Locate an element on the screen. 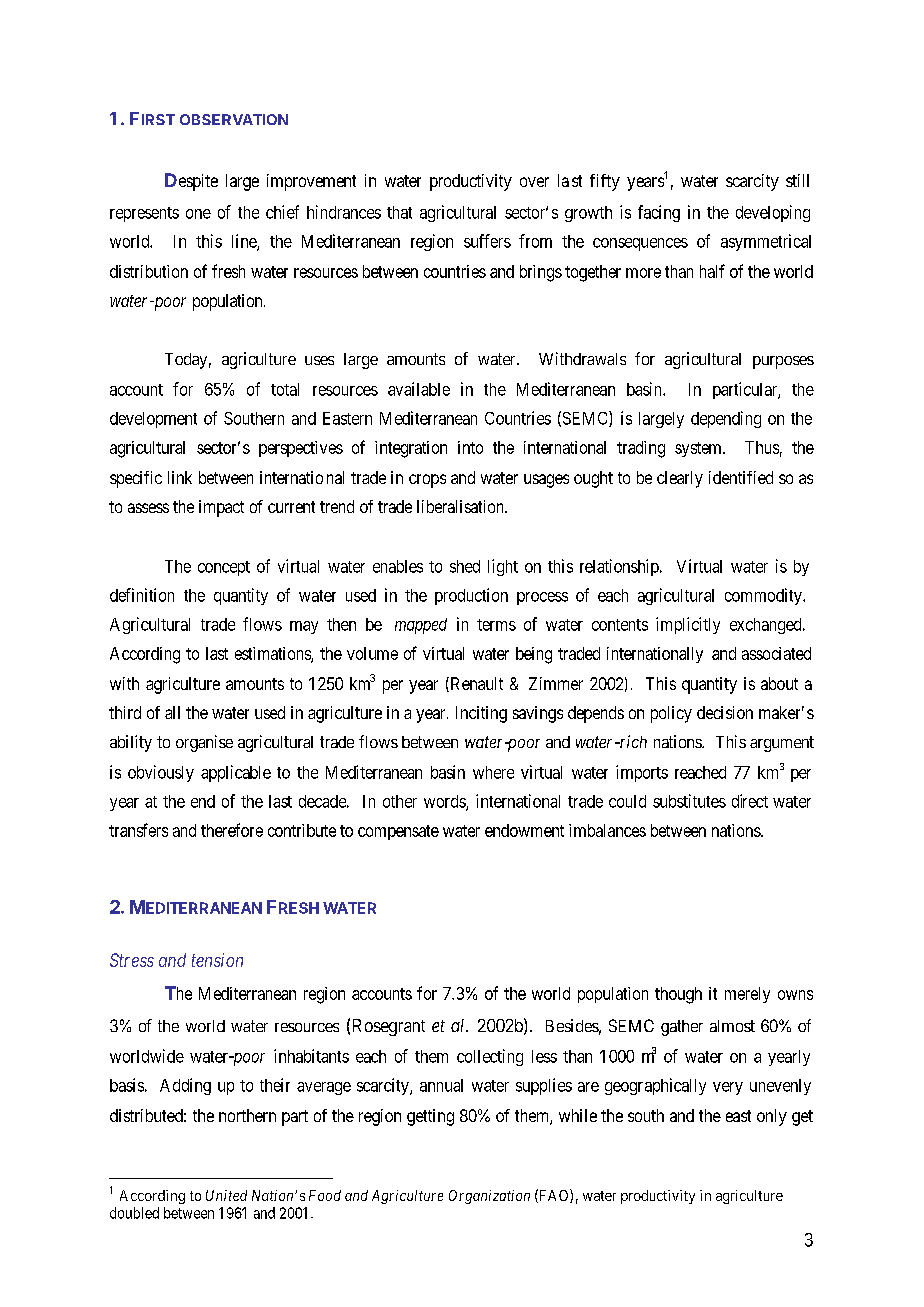 This screenshot has width=924, height=1307. impact is located at coordinates (221, 508).
